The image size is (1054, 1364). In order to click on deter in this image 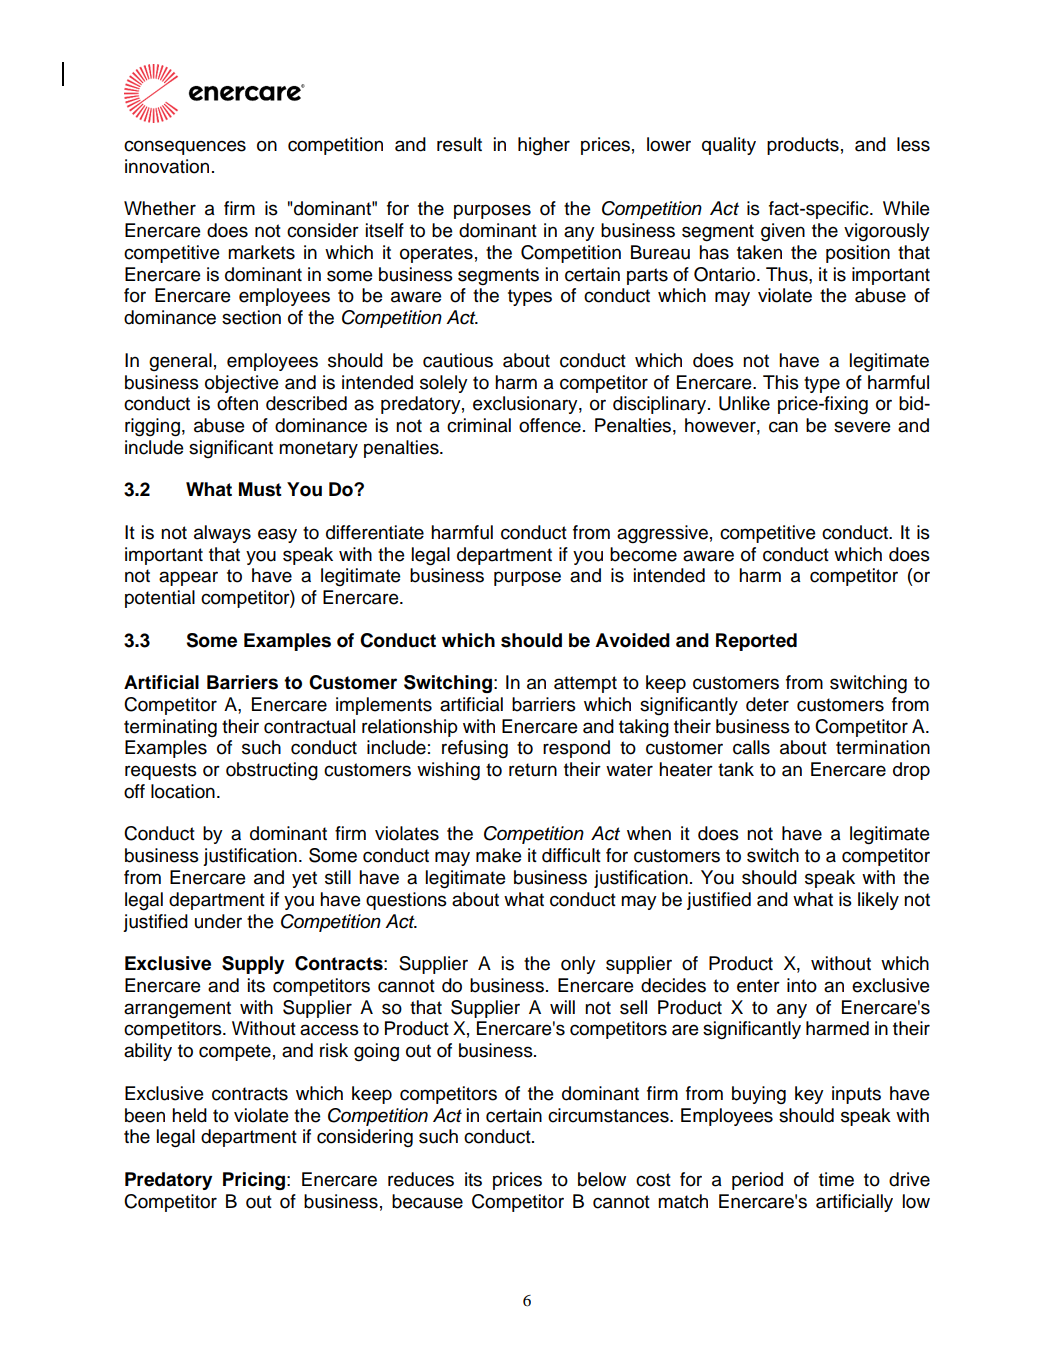, I will do `click(767, 704)`.
